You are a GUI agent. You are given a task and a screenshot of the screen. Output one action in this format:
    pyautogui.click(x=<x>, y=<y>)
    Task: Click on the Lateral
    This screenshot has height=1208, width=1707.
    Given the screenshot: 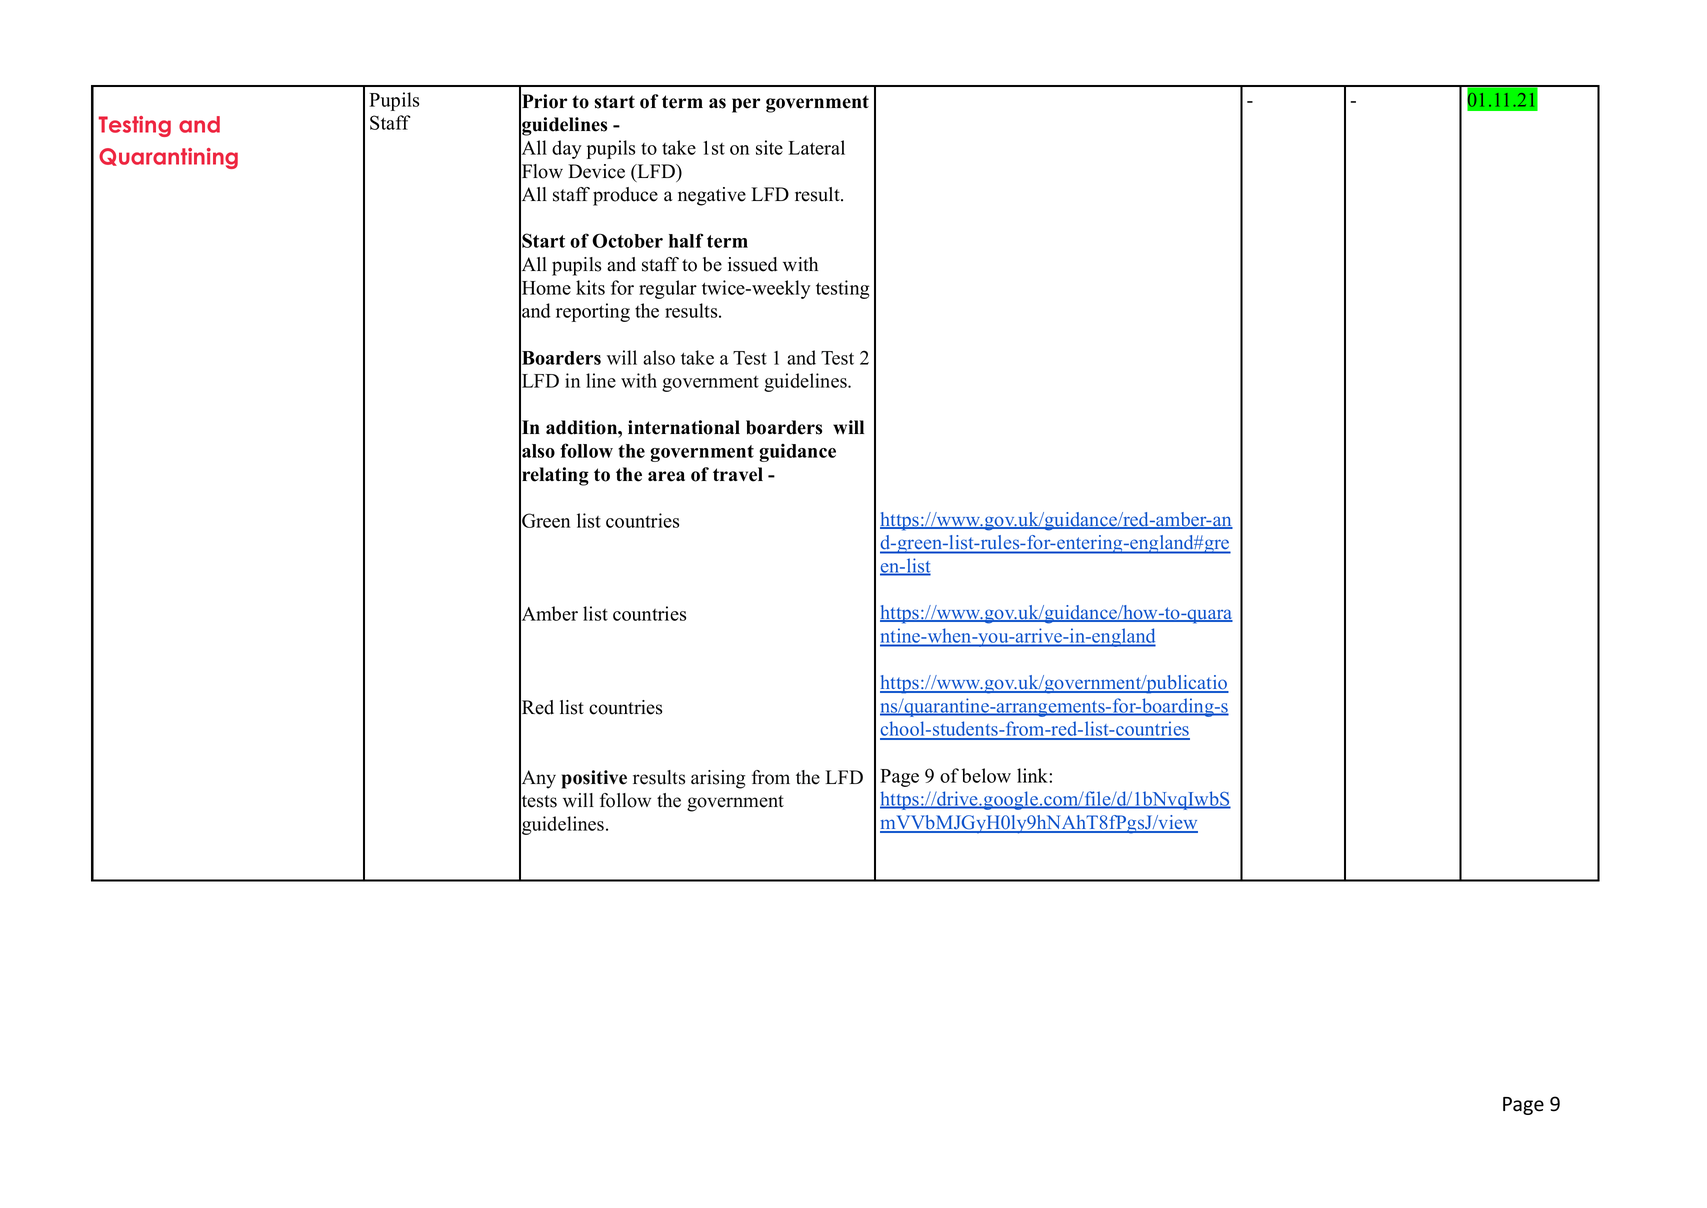 What is the action you would take?
    pyautogui.click(x=817, y=147)
